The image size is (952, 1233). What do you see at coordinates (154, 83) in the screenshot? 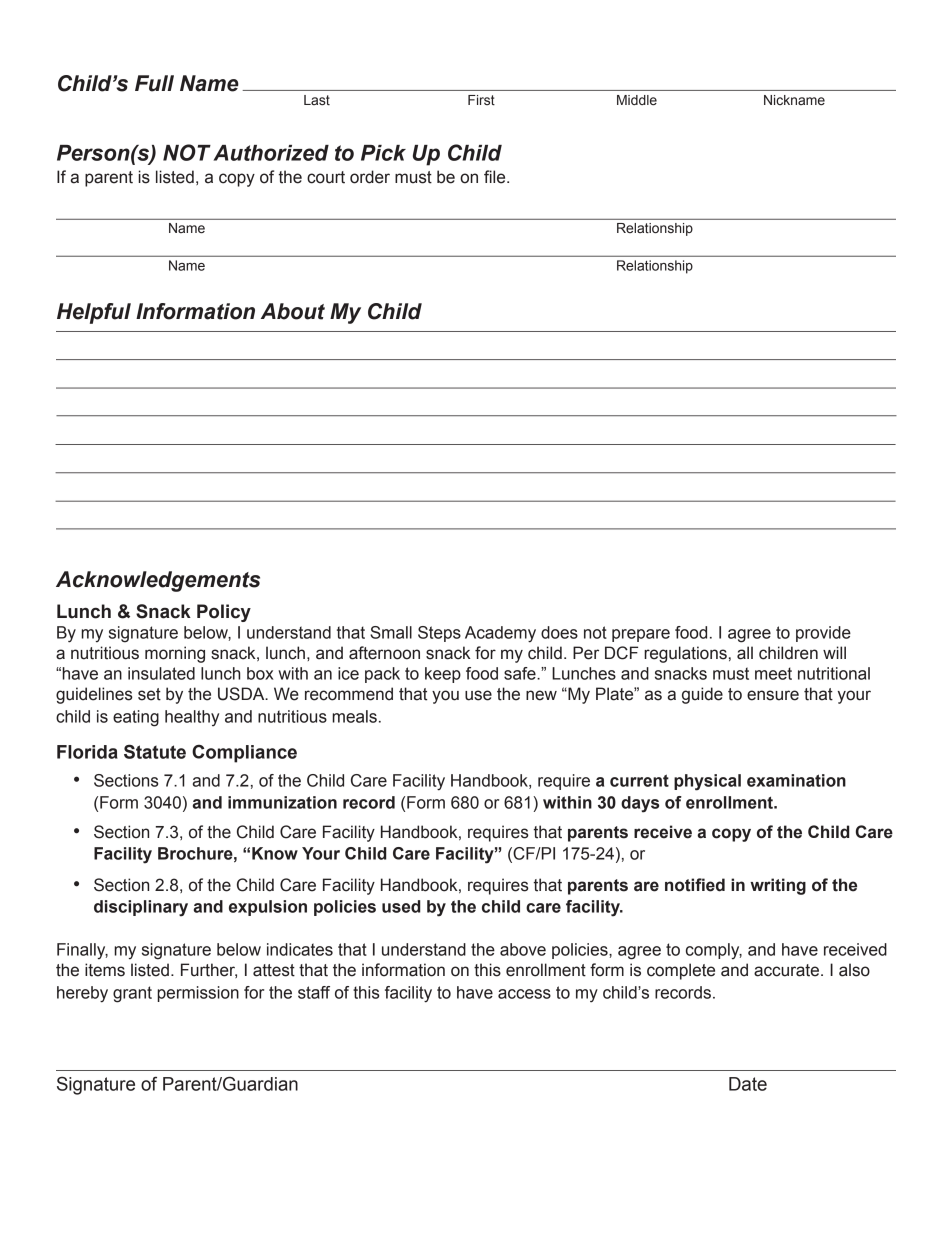
I see `Full` at bounding box center [154, 83].
